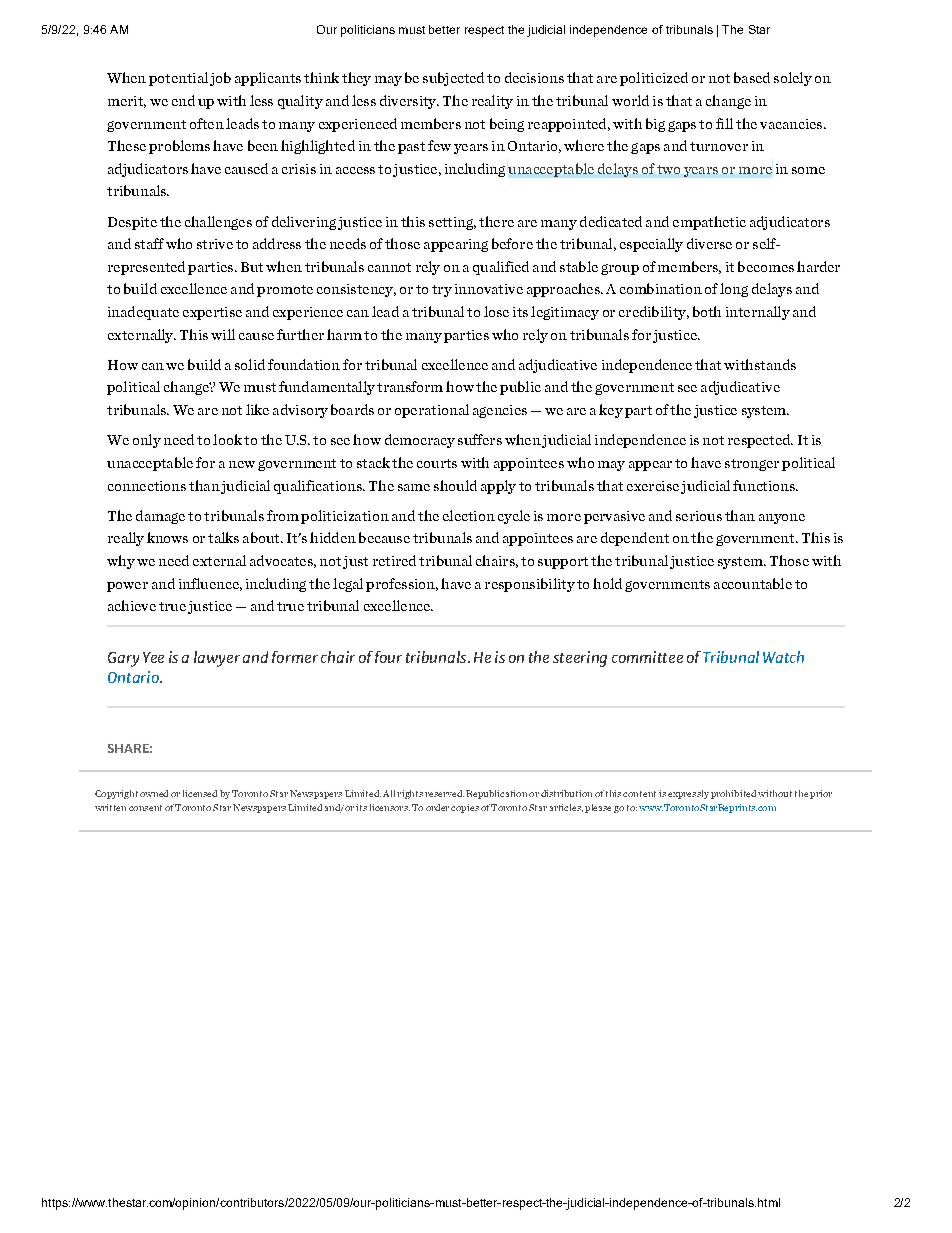 The height and width of the page is (1233, 952). What do you see at coordinates (223, 334) in the page?
I see `will` at bounding box center [223, 334].
